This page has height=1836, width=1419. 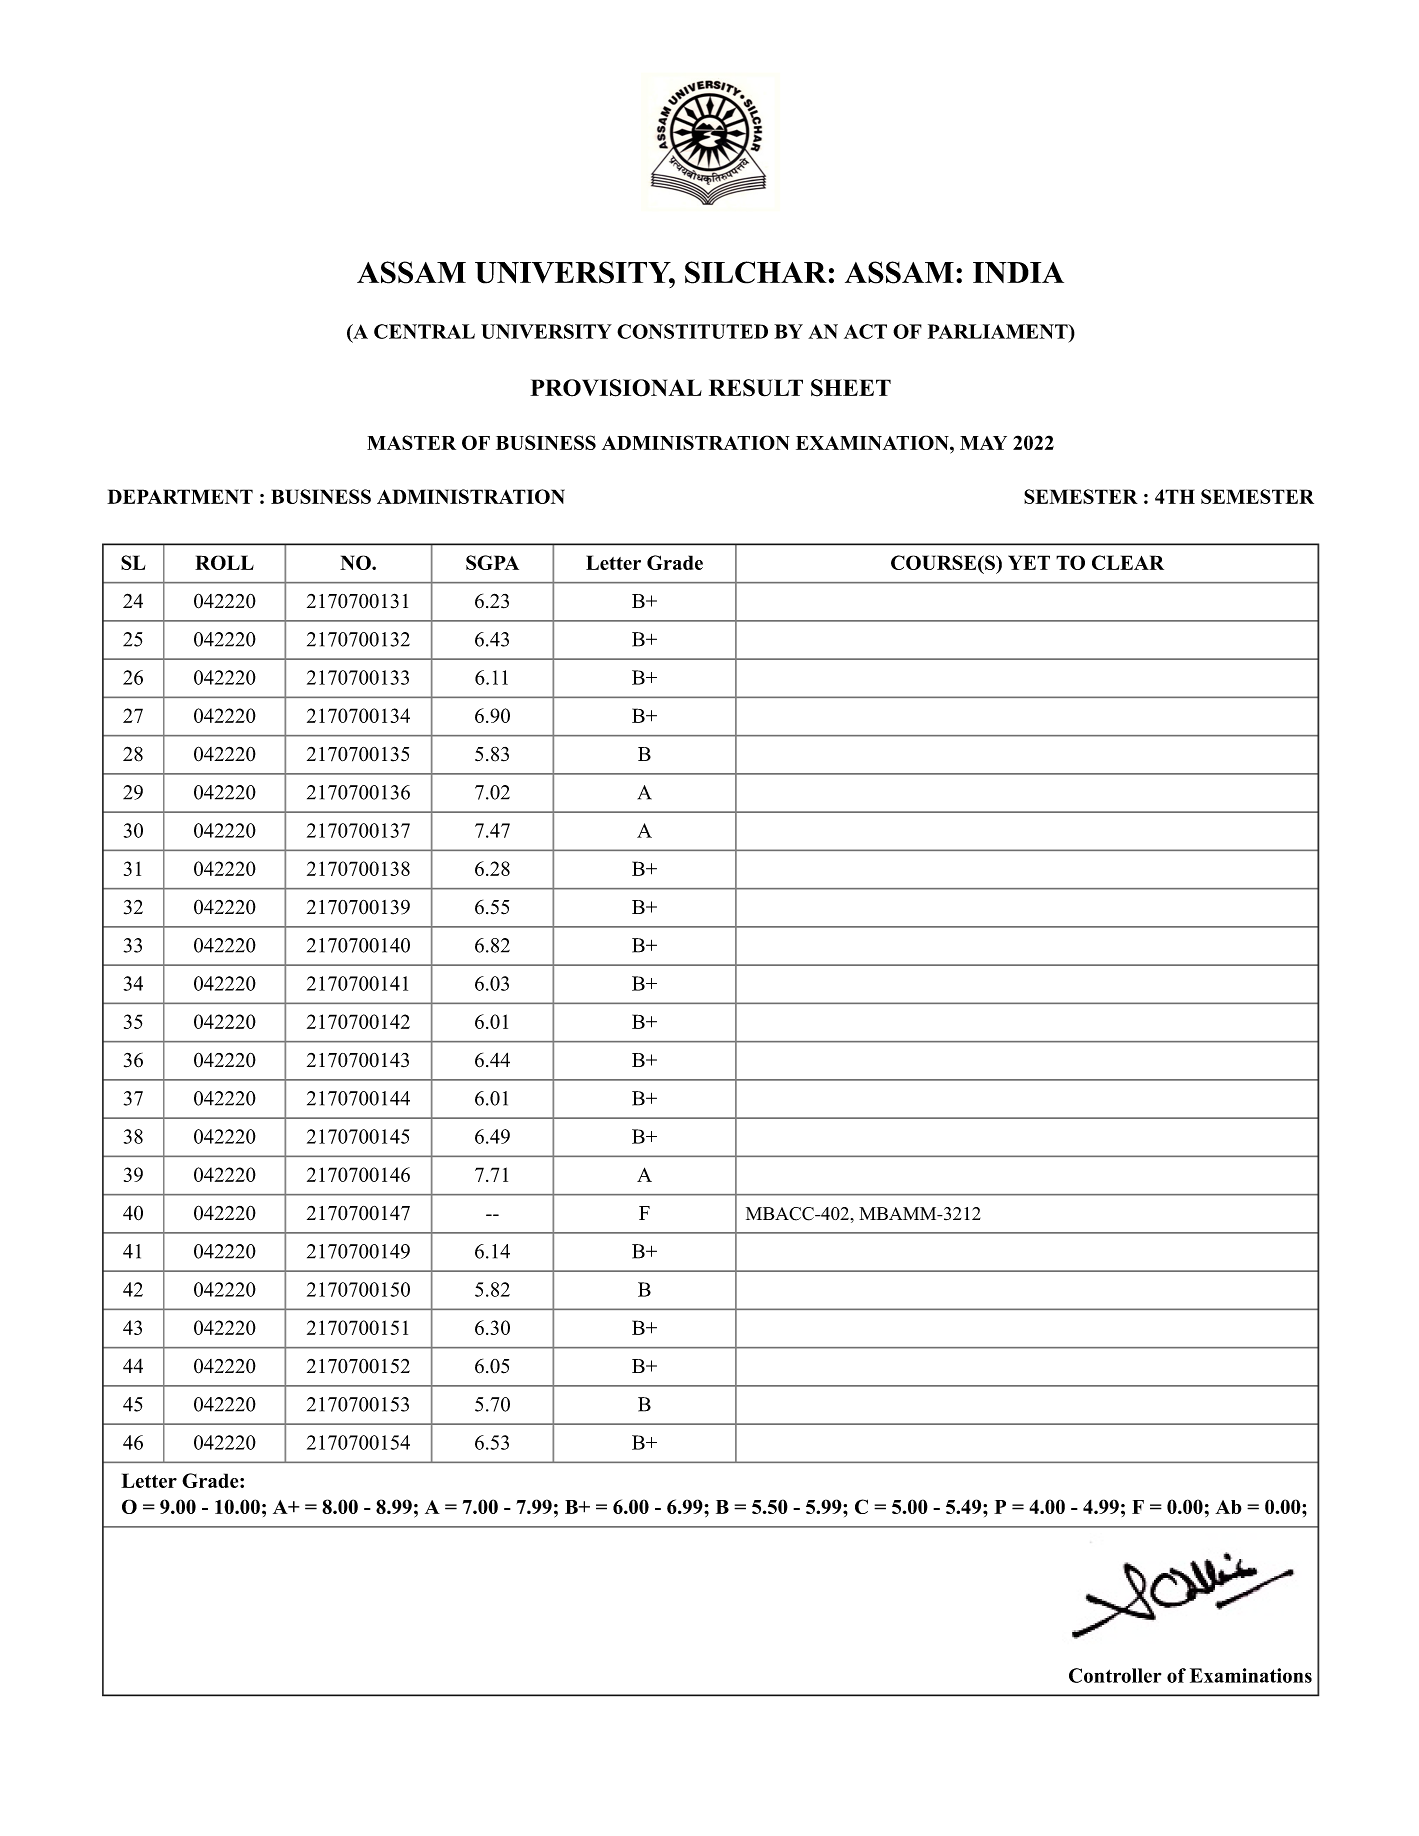 I want to click on RESULT, so click(x=756, y=388).
